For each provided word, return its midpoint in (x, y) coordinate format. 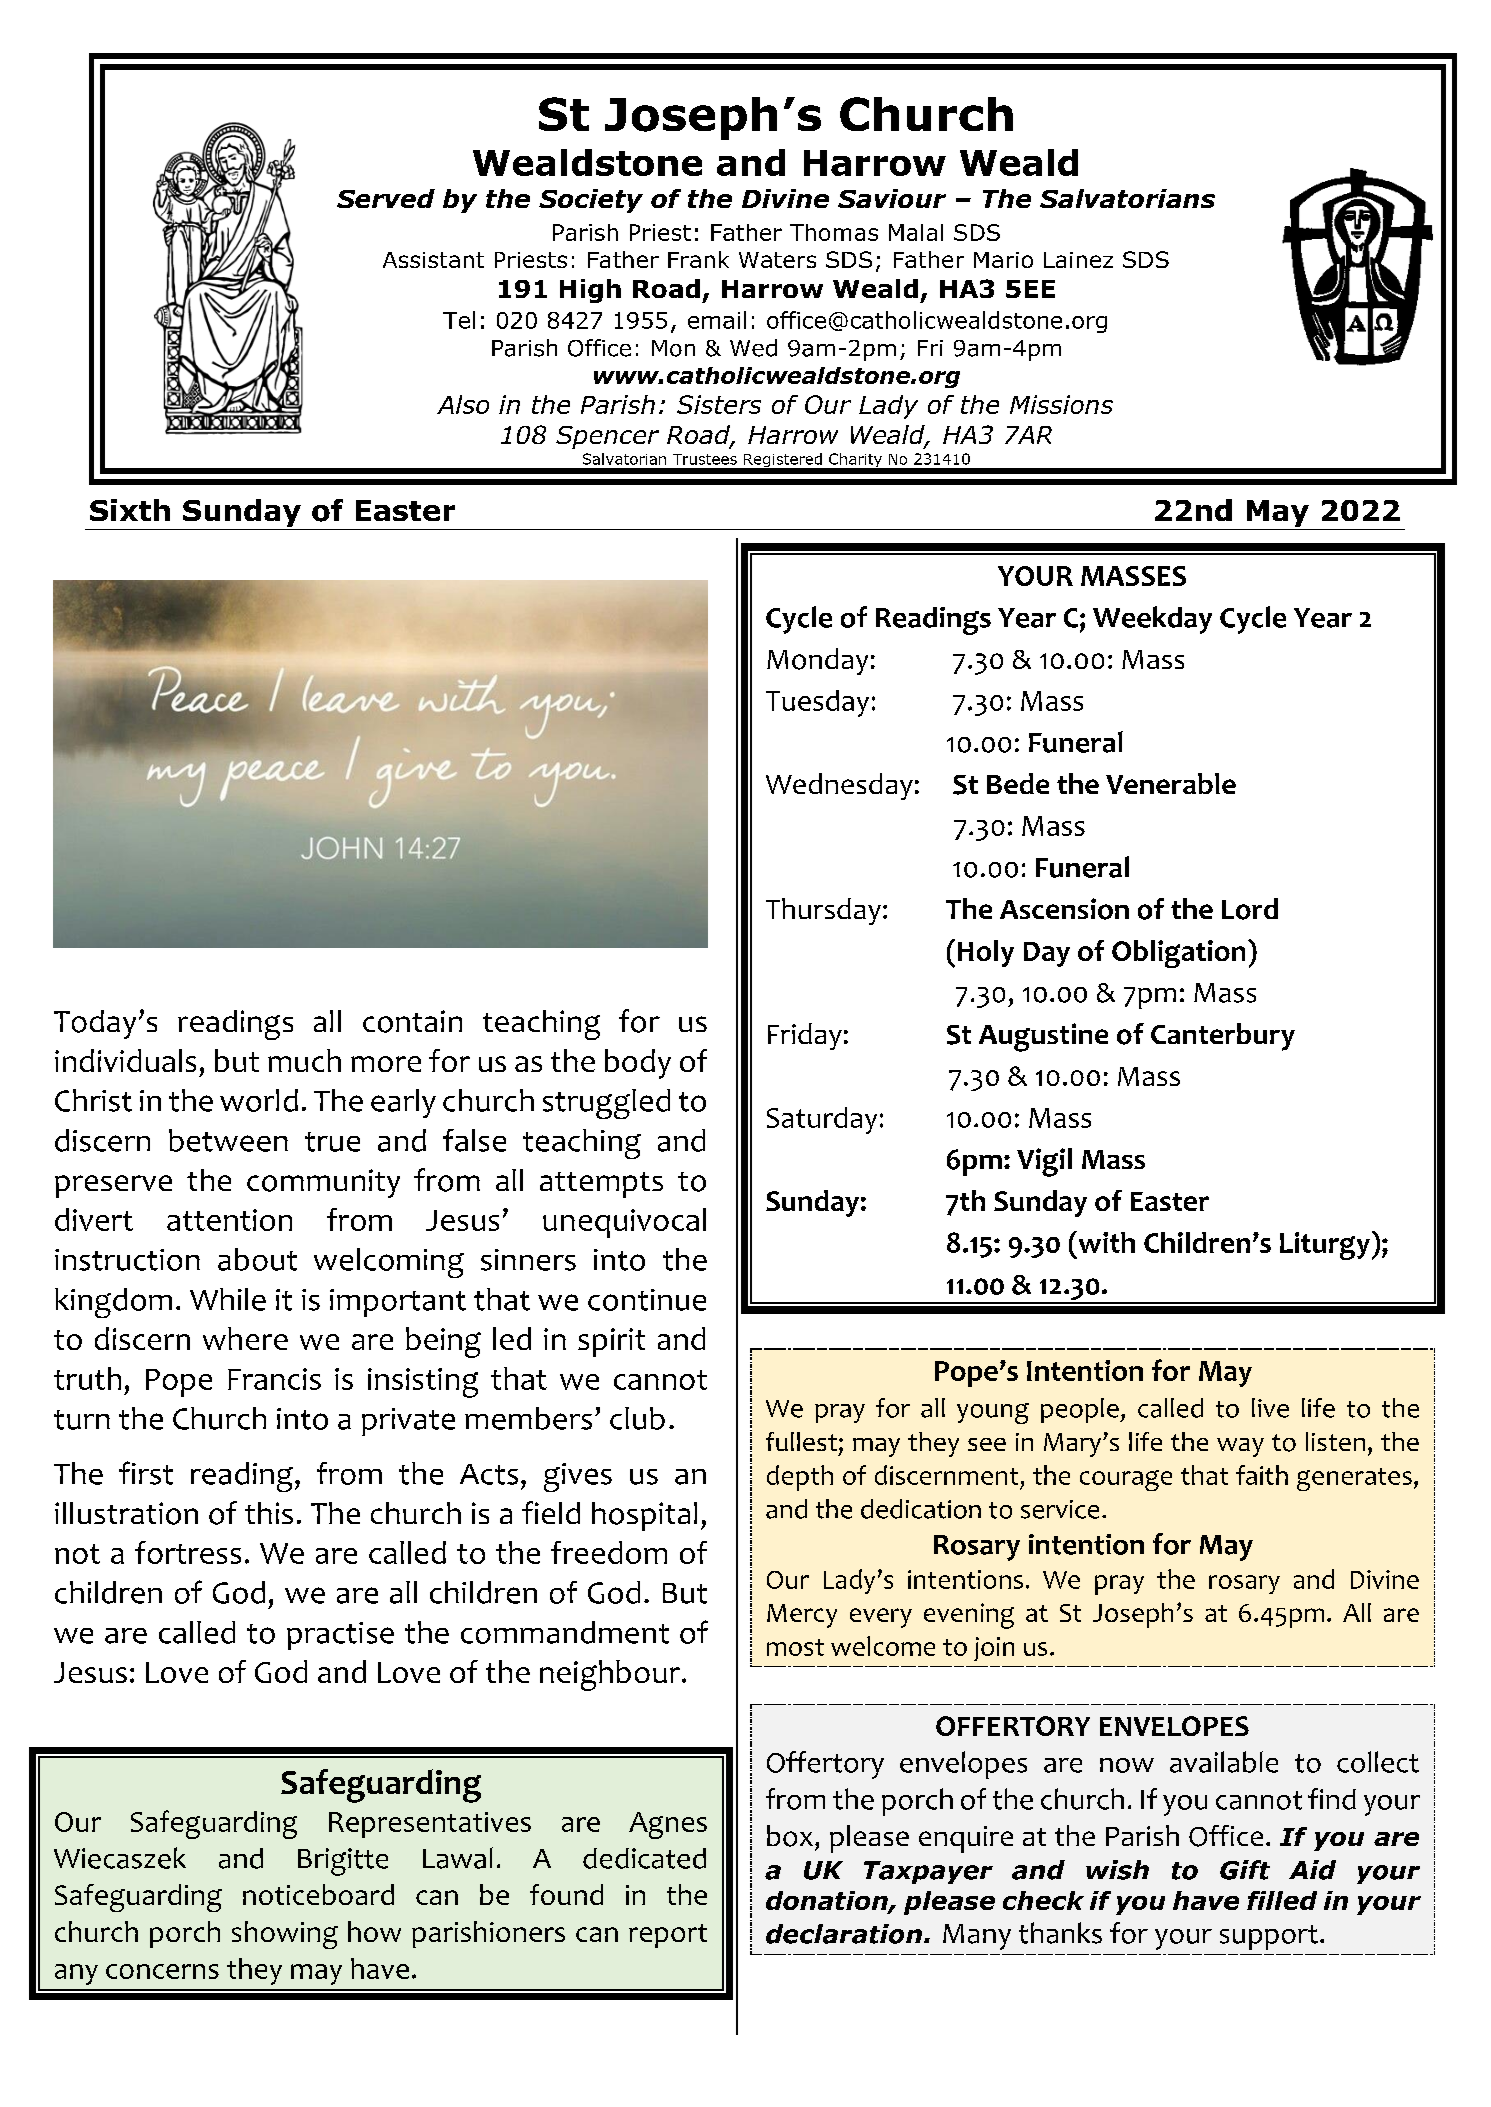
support (1269, 1937)
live (1270, 1408)
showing (285, 1935)
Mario (1003, 260)
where (245, 1338)
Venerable (1171, 783)
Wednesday (839, 786)
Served (386, 198)
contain (412, 1021)
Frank (698, 259)
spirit (611, 1342)
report (668, 1936)
